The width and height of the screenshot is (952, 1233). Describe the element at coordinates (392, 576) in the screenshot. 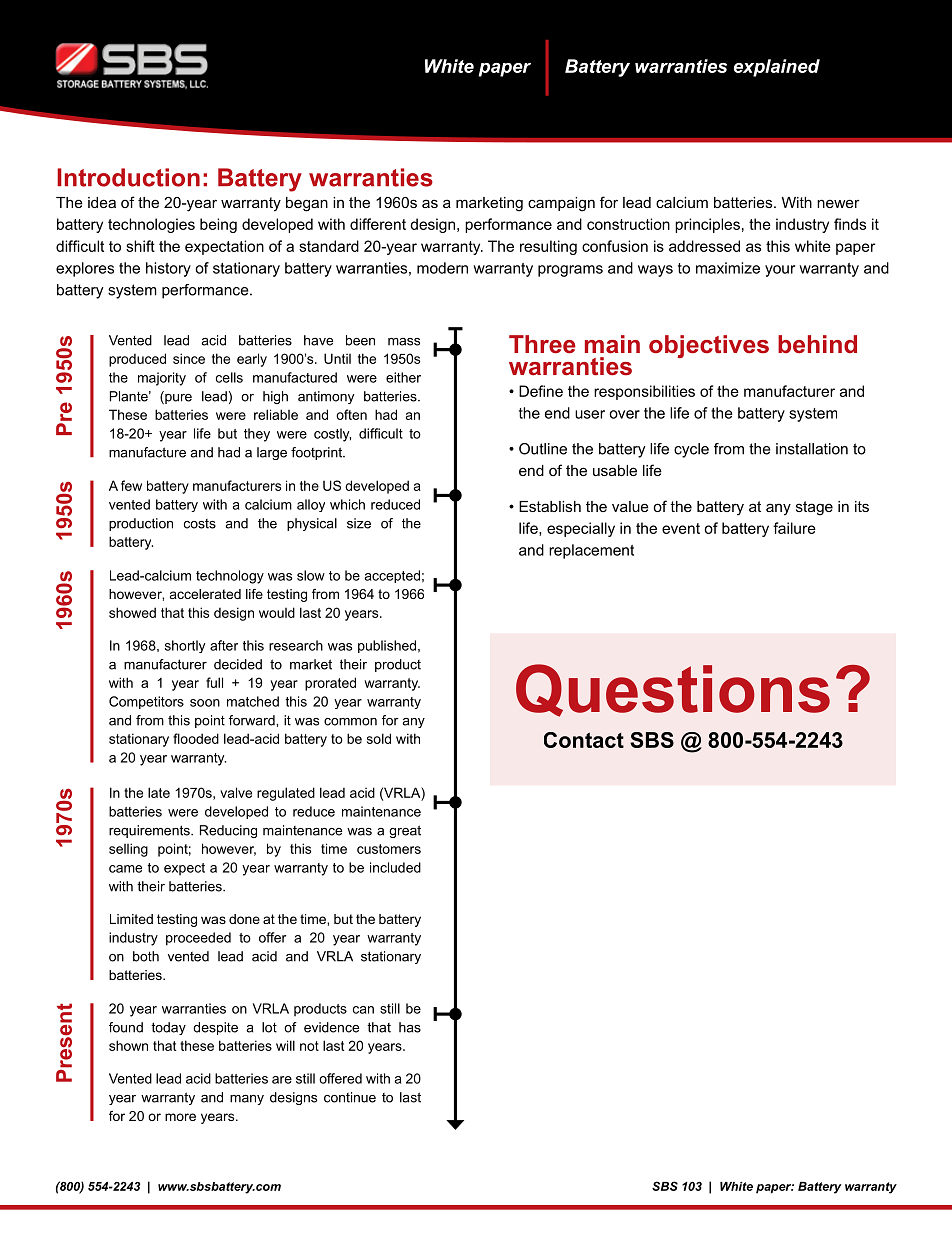

I see `accepted` at that location.
